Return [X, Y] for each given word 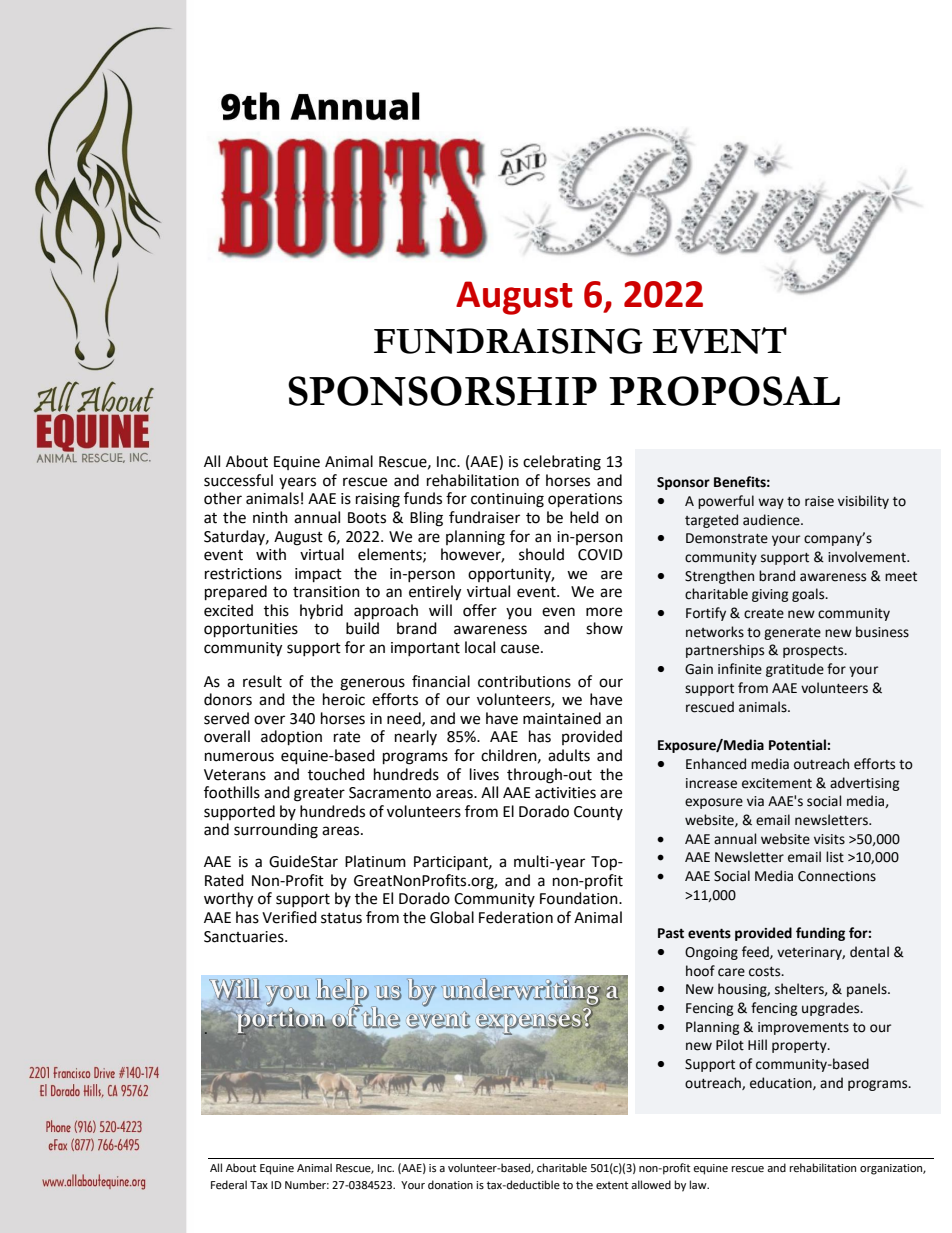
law [699, 1184]
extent [612, 1185]
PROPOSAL [724, 391]
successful [238, 480]
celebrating [562, 463]
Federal [229, 1185]
